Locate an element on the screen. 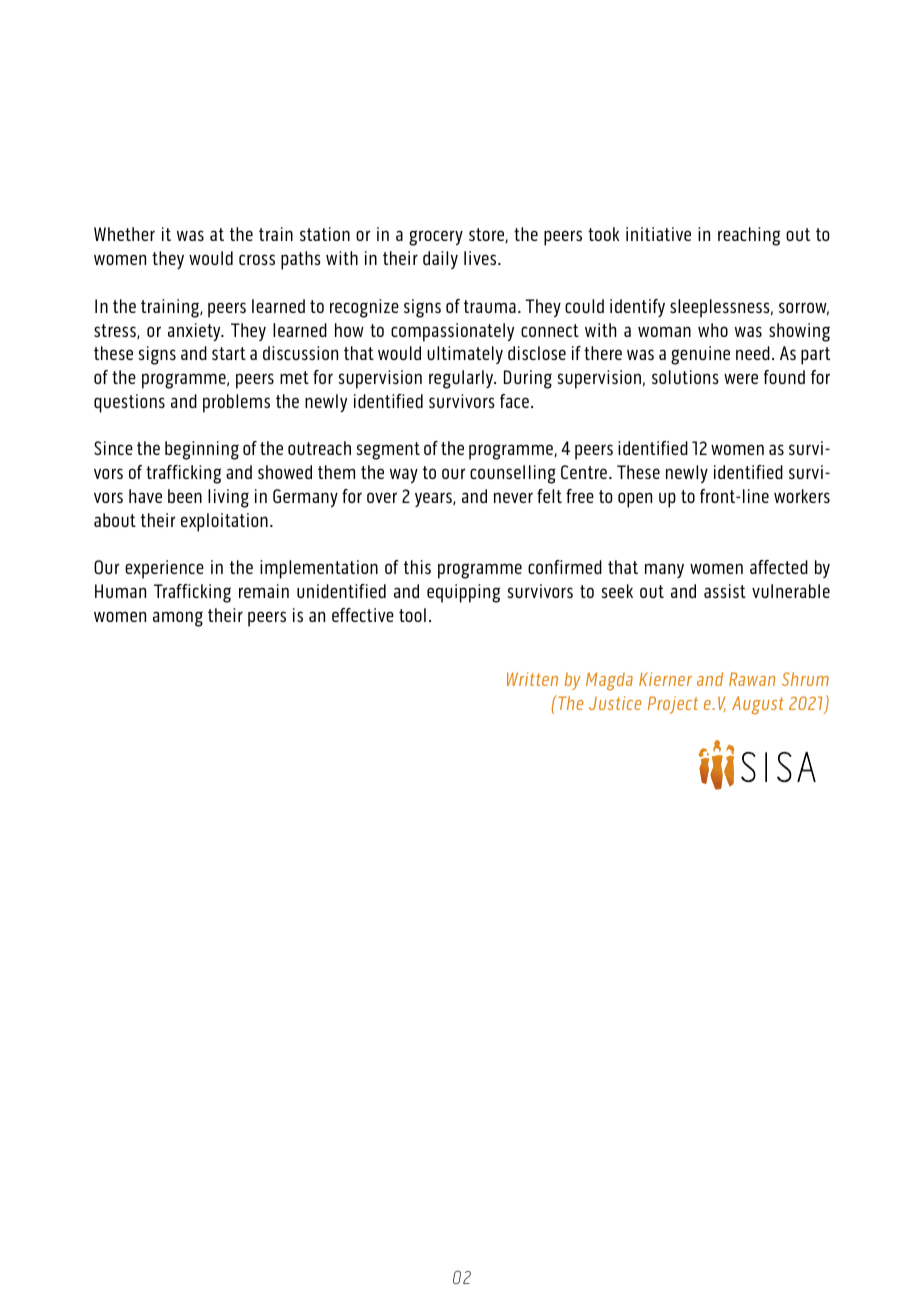 The image size is (924, 1311). who is located at coordinates (713, 330).
